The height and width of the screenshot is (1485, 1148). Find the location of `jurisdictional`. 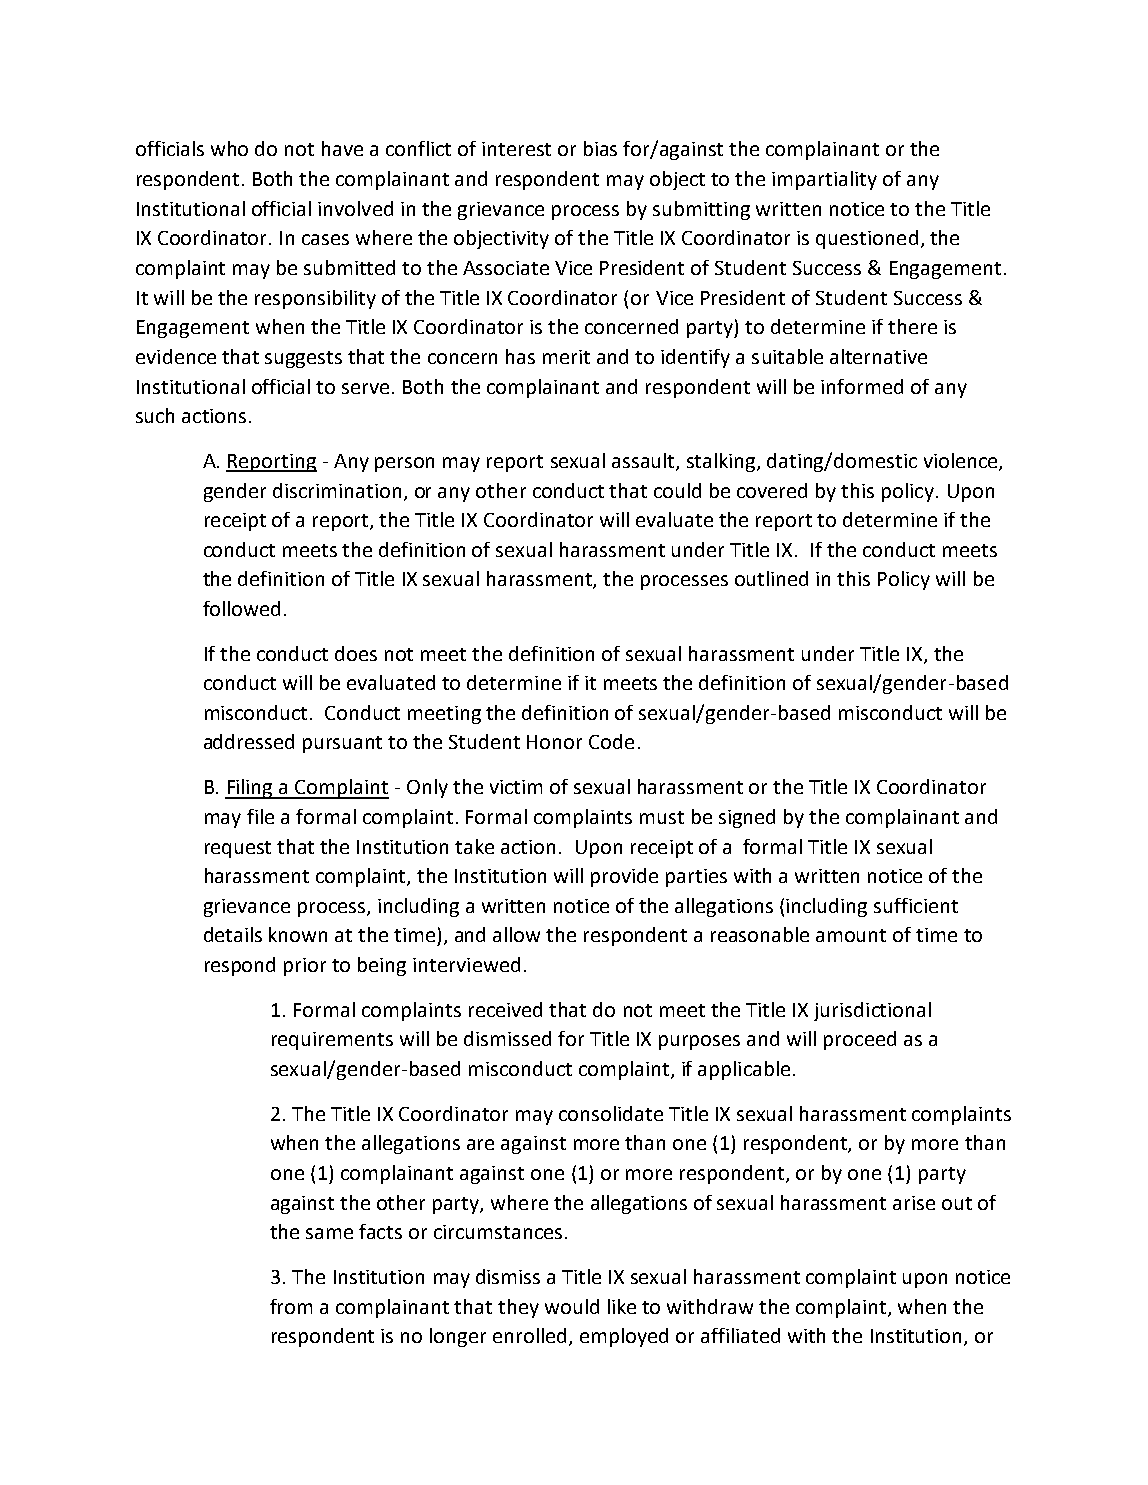

jurisdictional is located at coordinates (872, 1011).
